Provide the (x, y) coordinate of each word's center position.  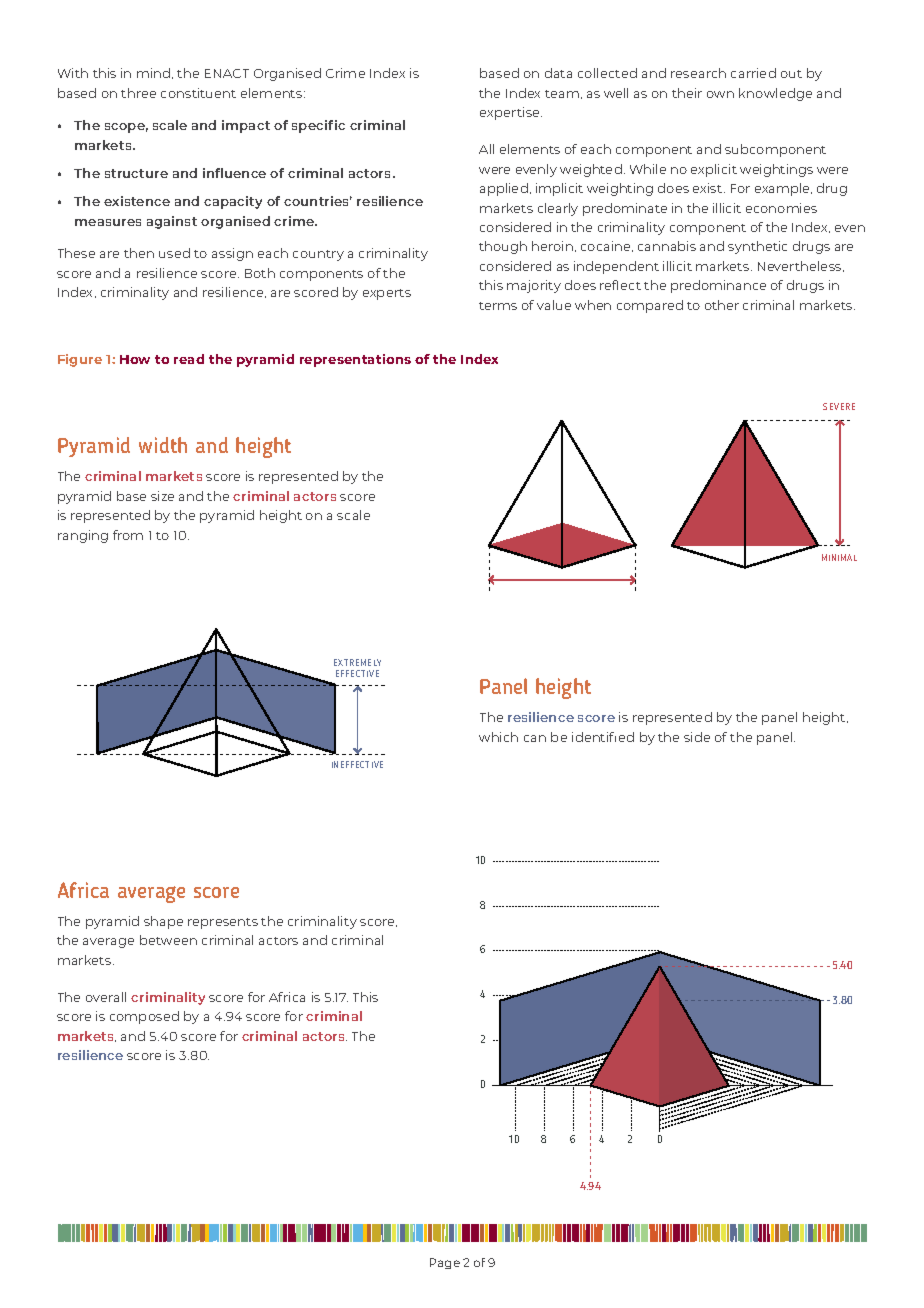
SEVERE (839, 406)
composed (144, 1017)
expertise (511, 113)
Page (445, 1263)
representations (355, 360)
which (498, 737)
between (168, 940)
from (128, 535)
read (189, 359)
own (720, 94)
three (138, 93)
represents (223, 923)
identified (603, 737)
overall (106, 997)
